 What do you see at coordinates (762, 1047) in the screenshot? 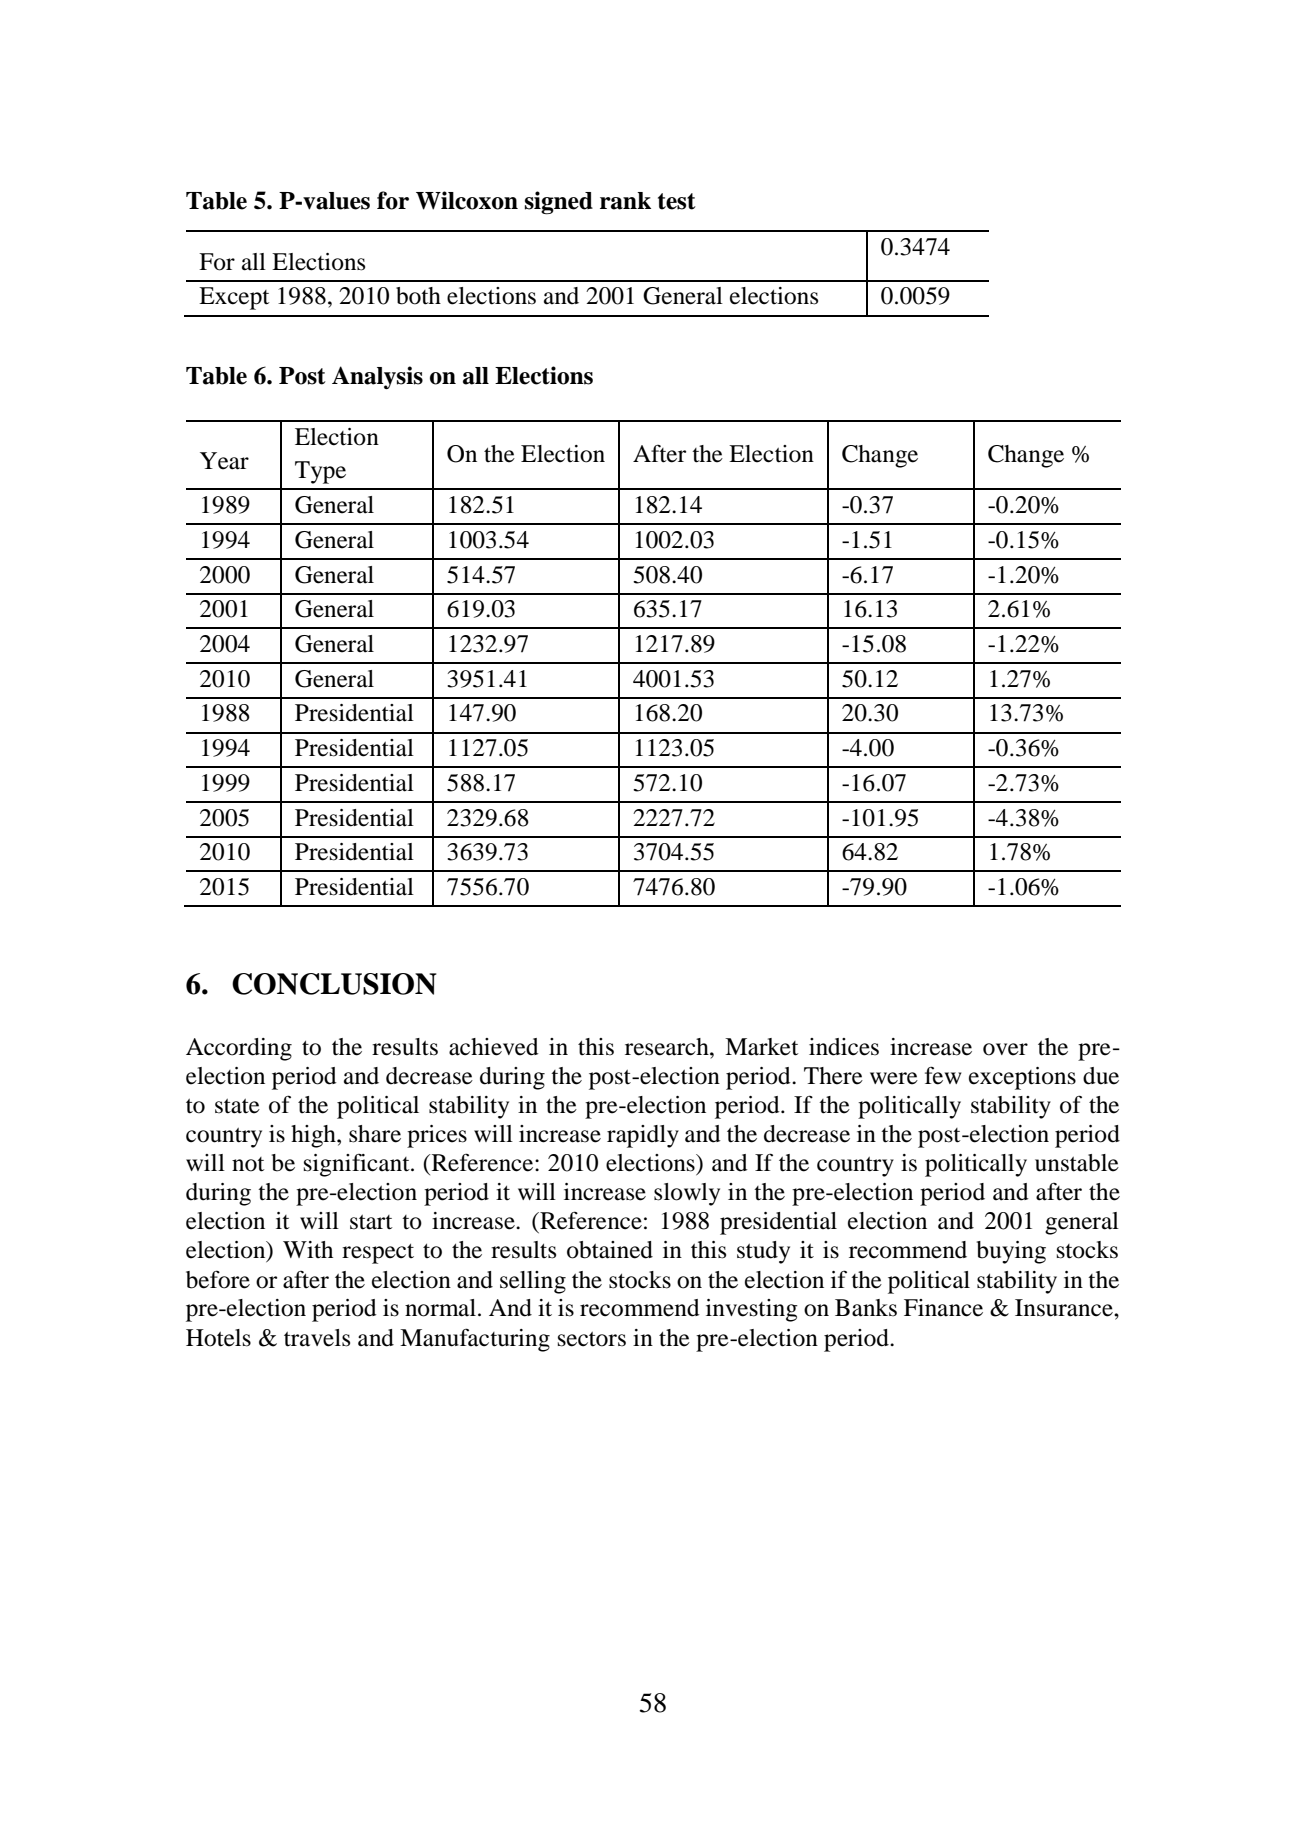
I see `Market` at bounding box center [762, 1047].
